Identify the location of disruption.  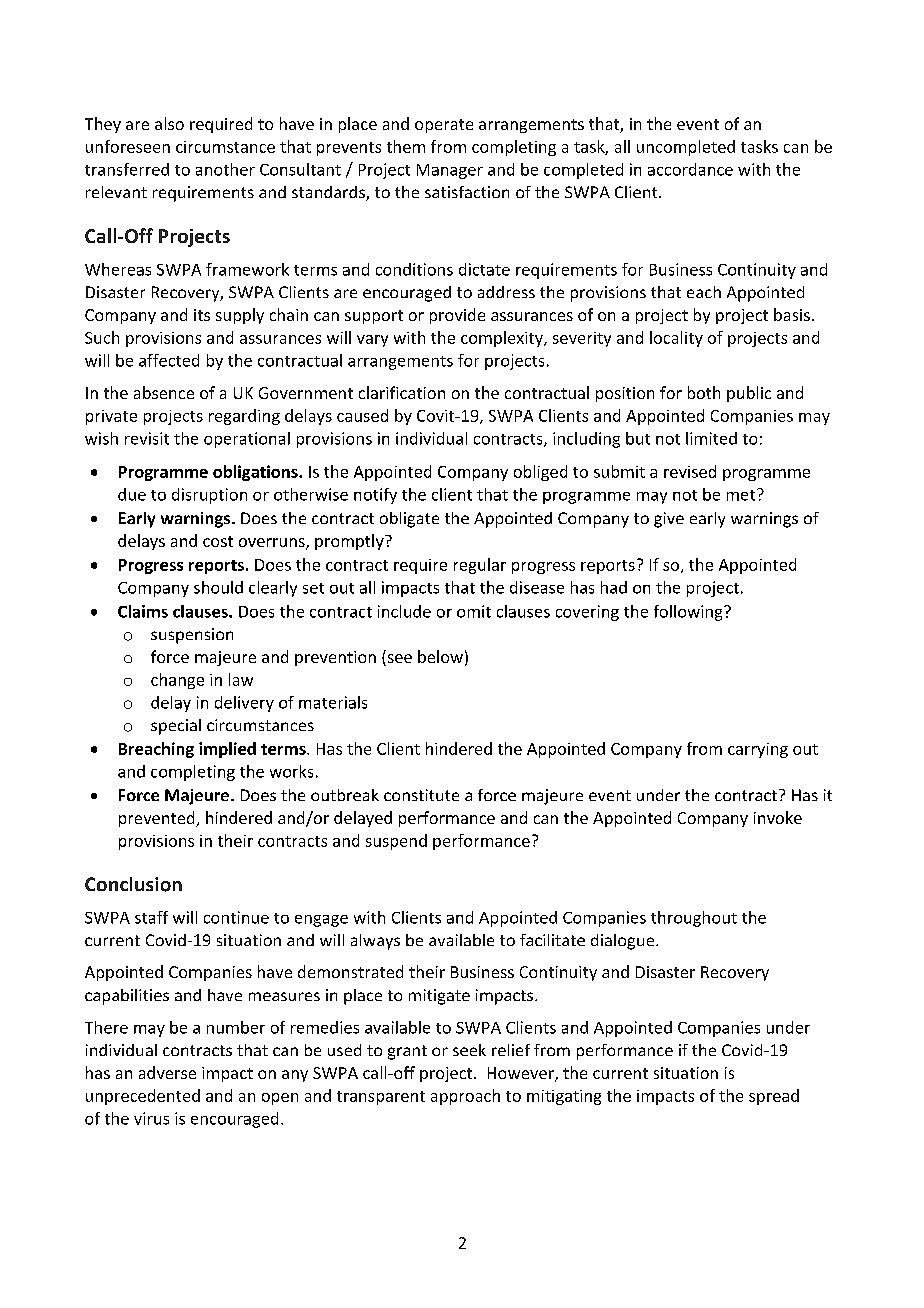
(209, 496).
